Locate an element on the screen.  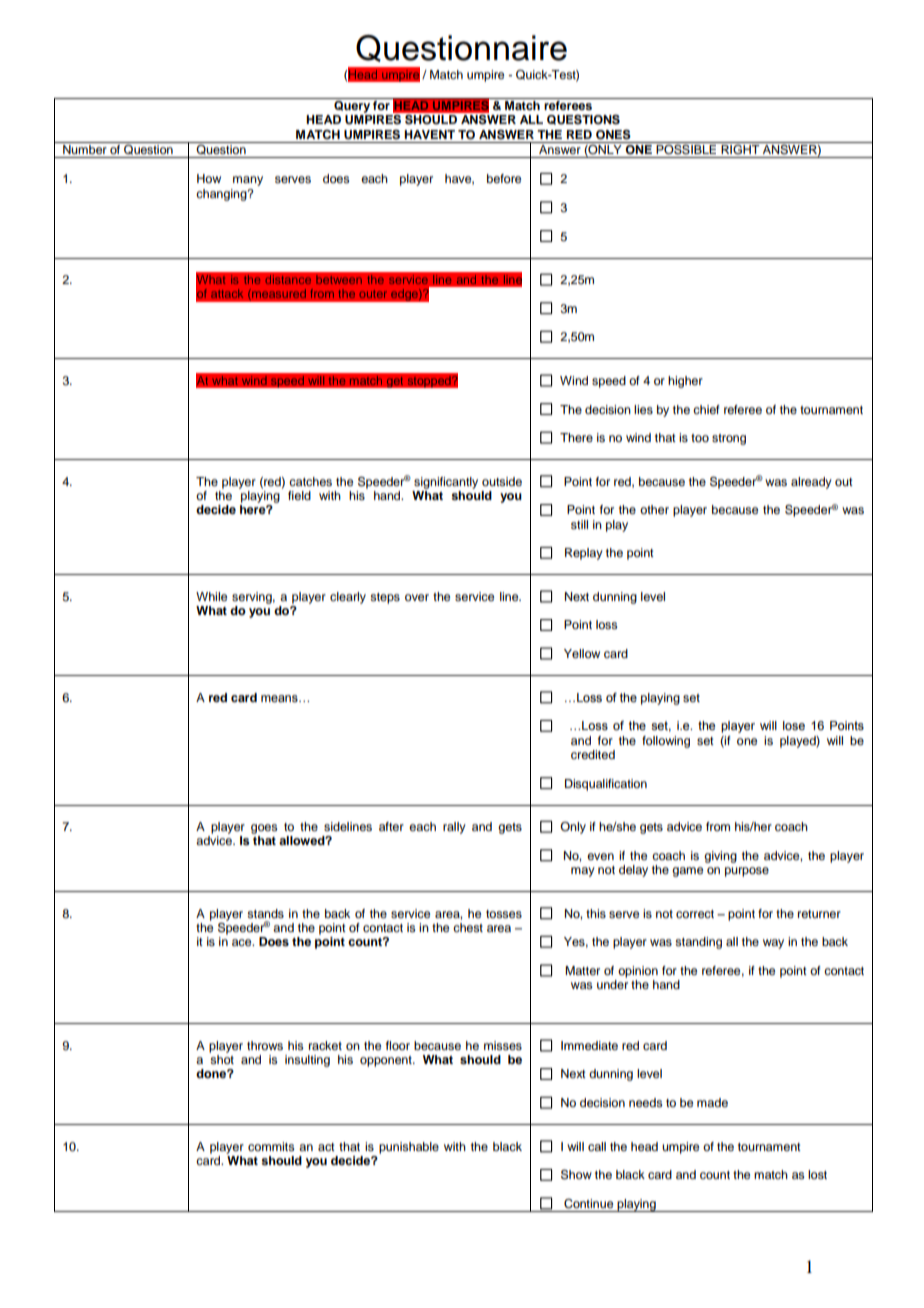
rally is located at coordinates (454, 828).
